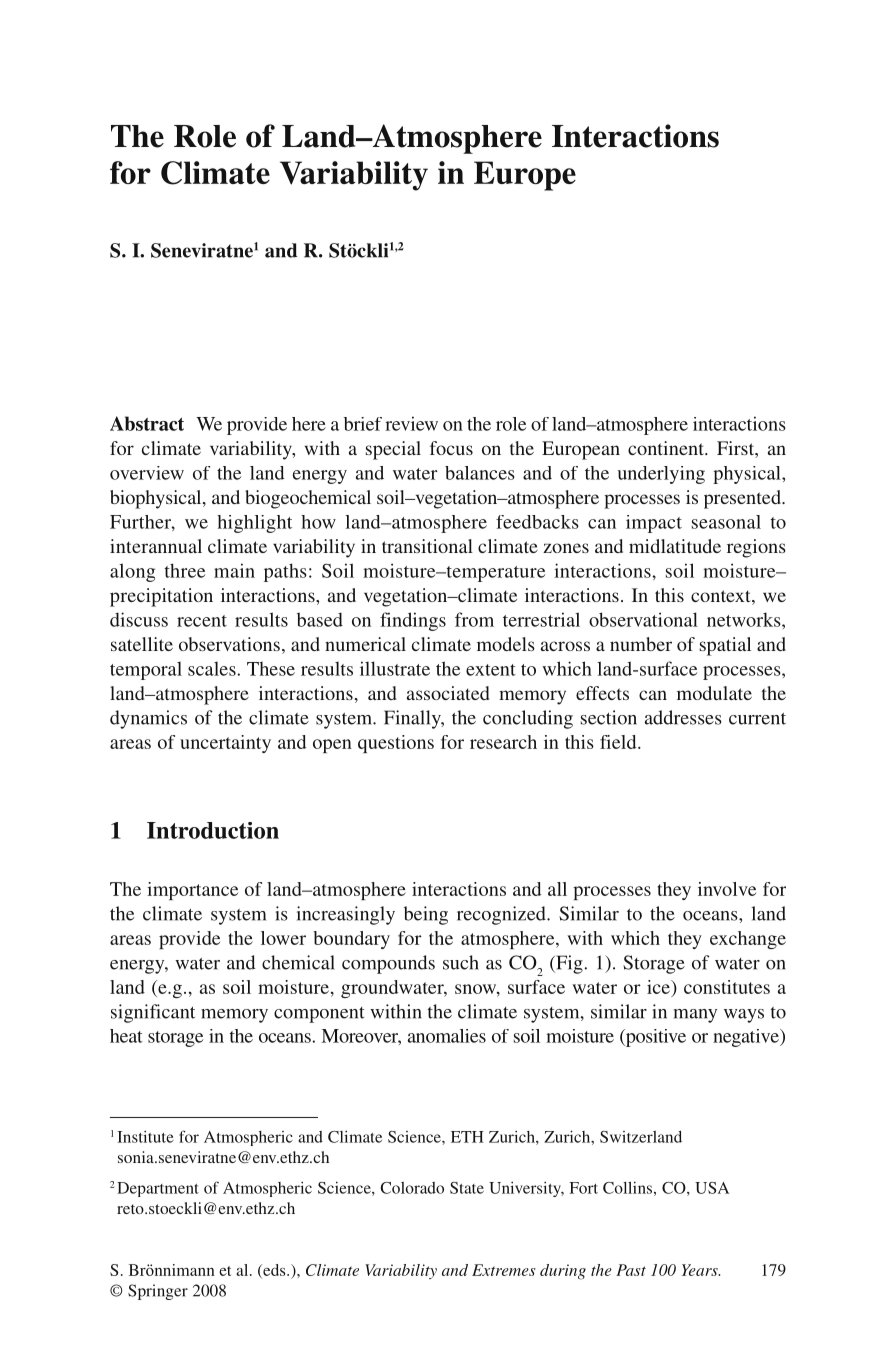  What do you see at coordinates (748, 940) in the screenshot?
I see `exchange` at bounding box center [748, 940].
